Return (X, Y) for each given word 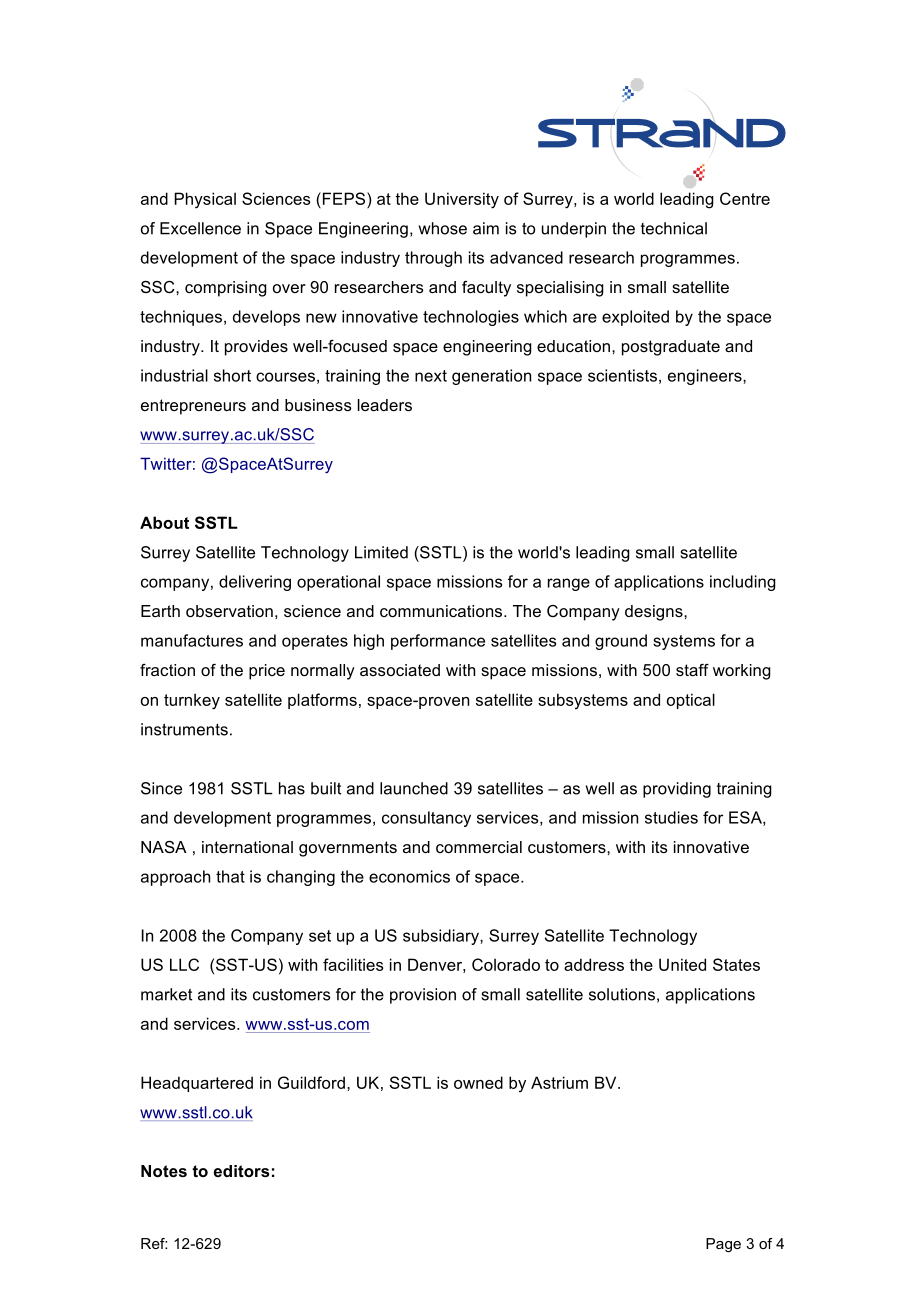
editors (241, 1171)
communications (442, 611)
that (230, 876)
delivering (255, 583)
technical (674, 228)
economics (409, 876)
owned (478, 1082)
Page (723, 1245)
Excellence (200, 228)
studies (671, 817)
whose (443, 228)
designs (655, 613)
